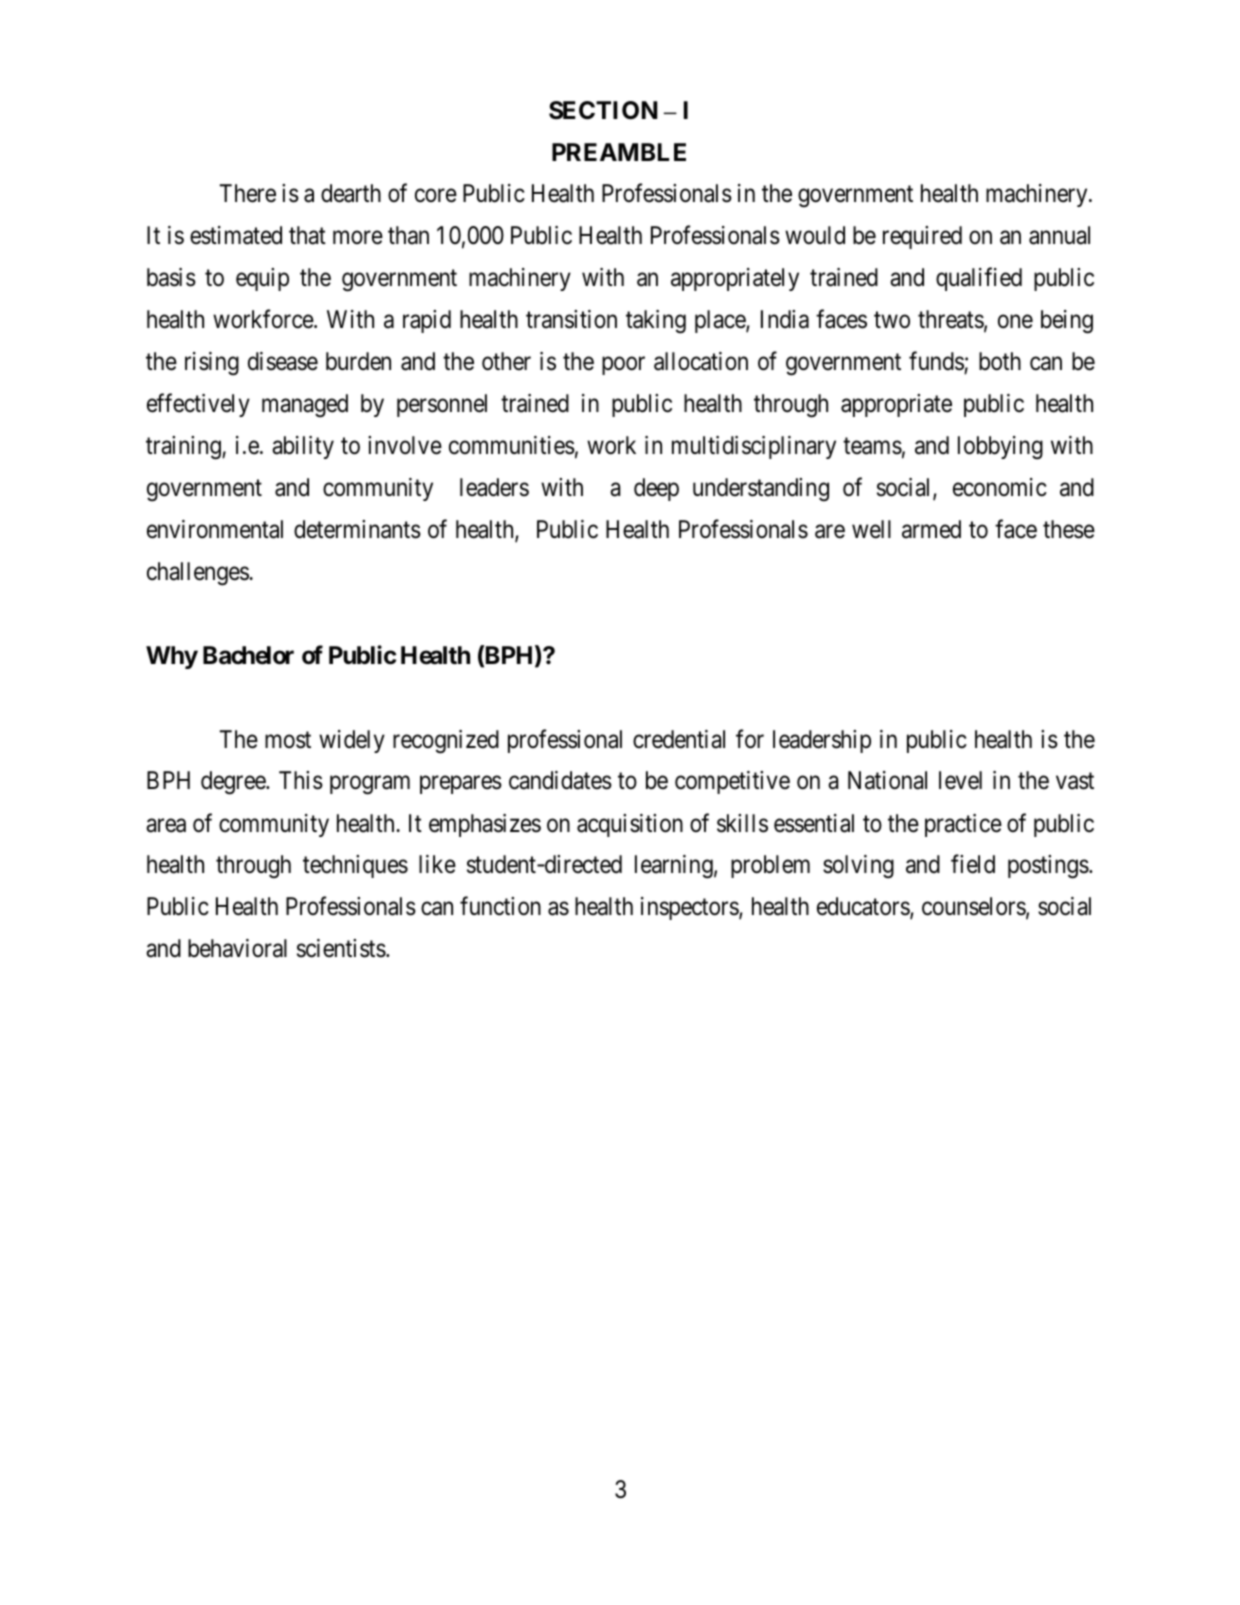 The width and height of the image is (1240, 1605). What do you see at coordinates (215, 529) in the image?
I see `environmental` at bounding box center [215, 529].
